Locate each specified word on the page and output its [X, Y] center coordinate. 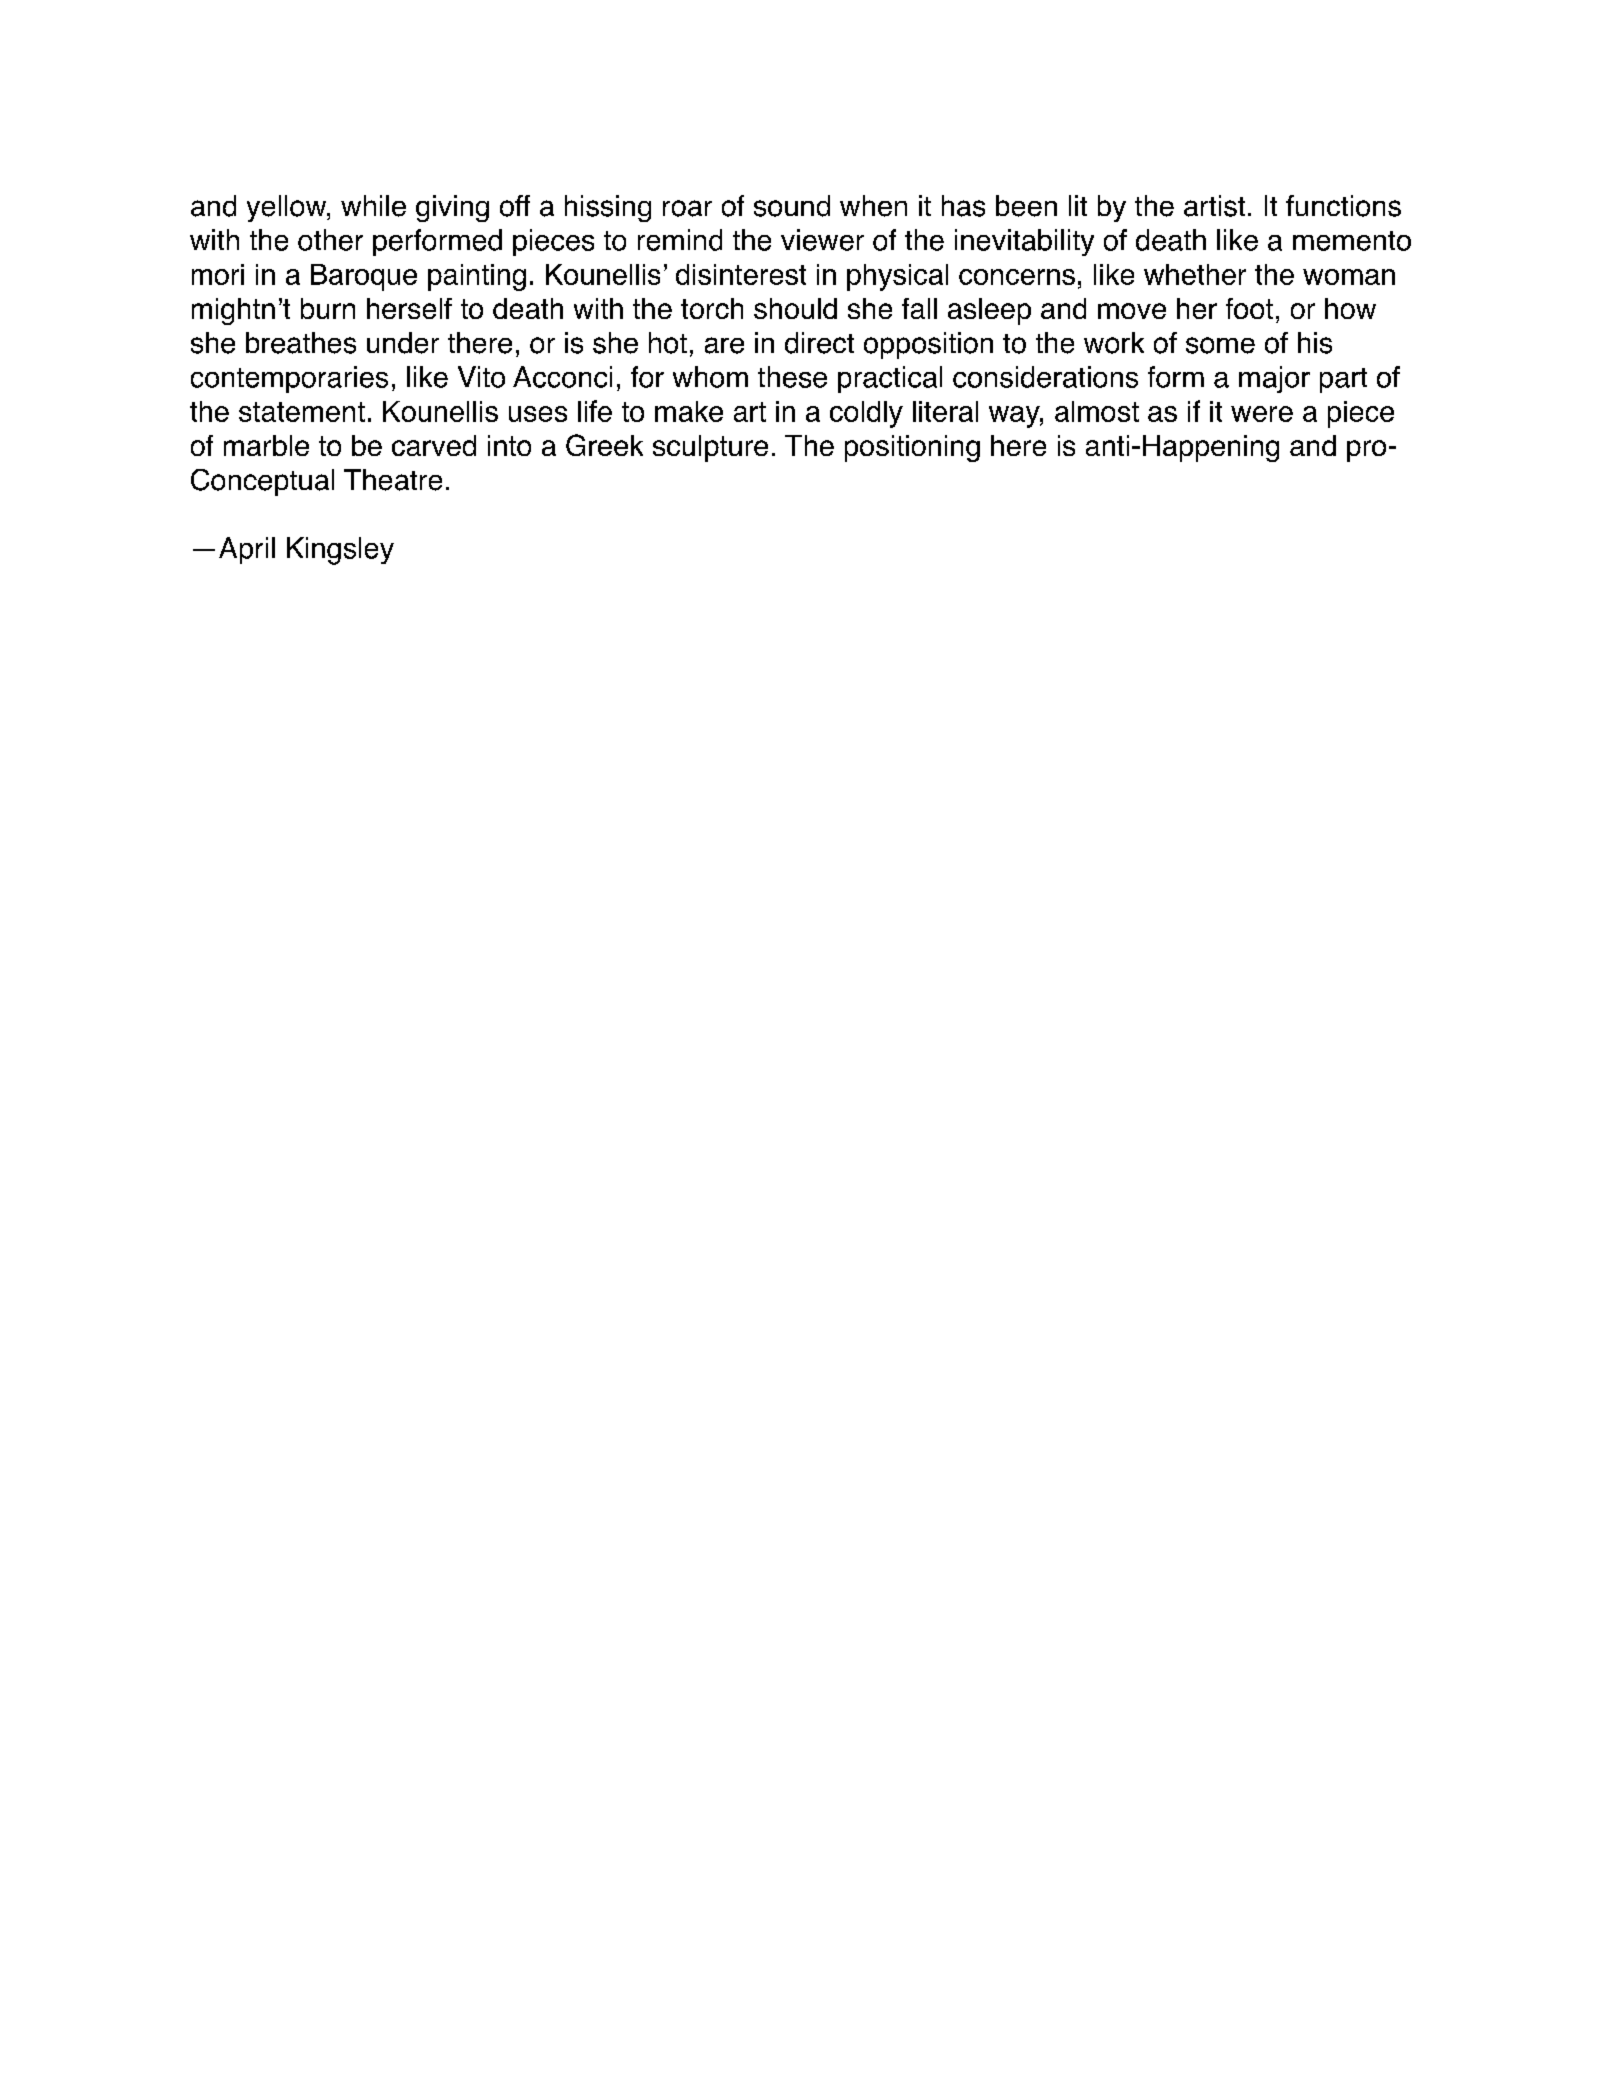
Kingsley [340, 551]
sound [792, 206]
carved [434, 445]
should [795, 308]
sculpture [710, 448]
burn [328, 308]
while [373, 206]
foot [1249, 308]
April [247, 550]
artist [1214, 206]
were [1262, 414]
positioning [912, 448]
